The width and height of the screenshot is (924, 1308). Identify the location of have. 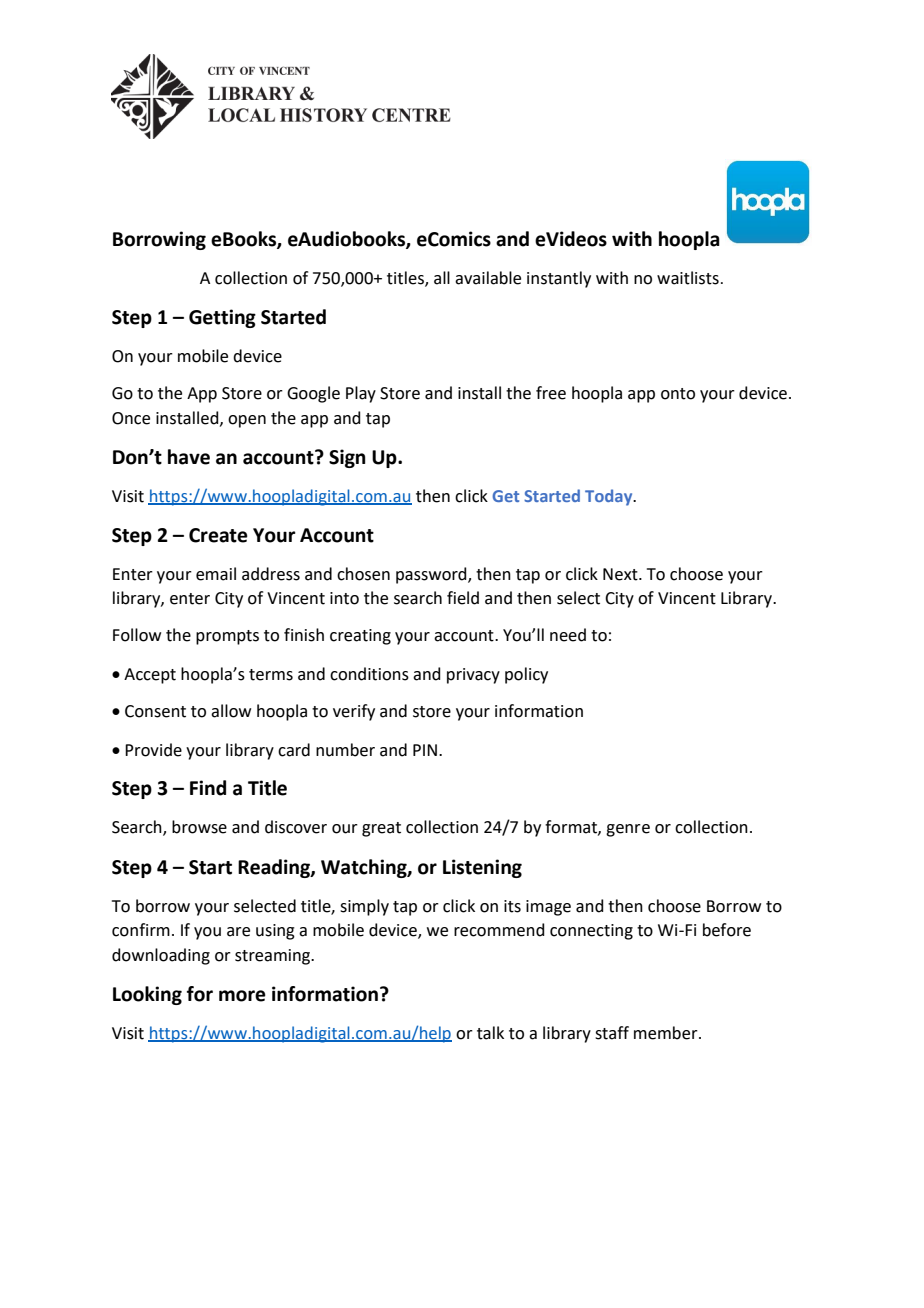
(189, 457).
